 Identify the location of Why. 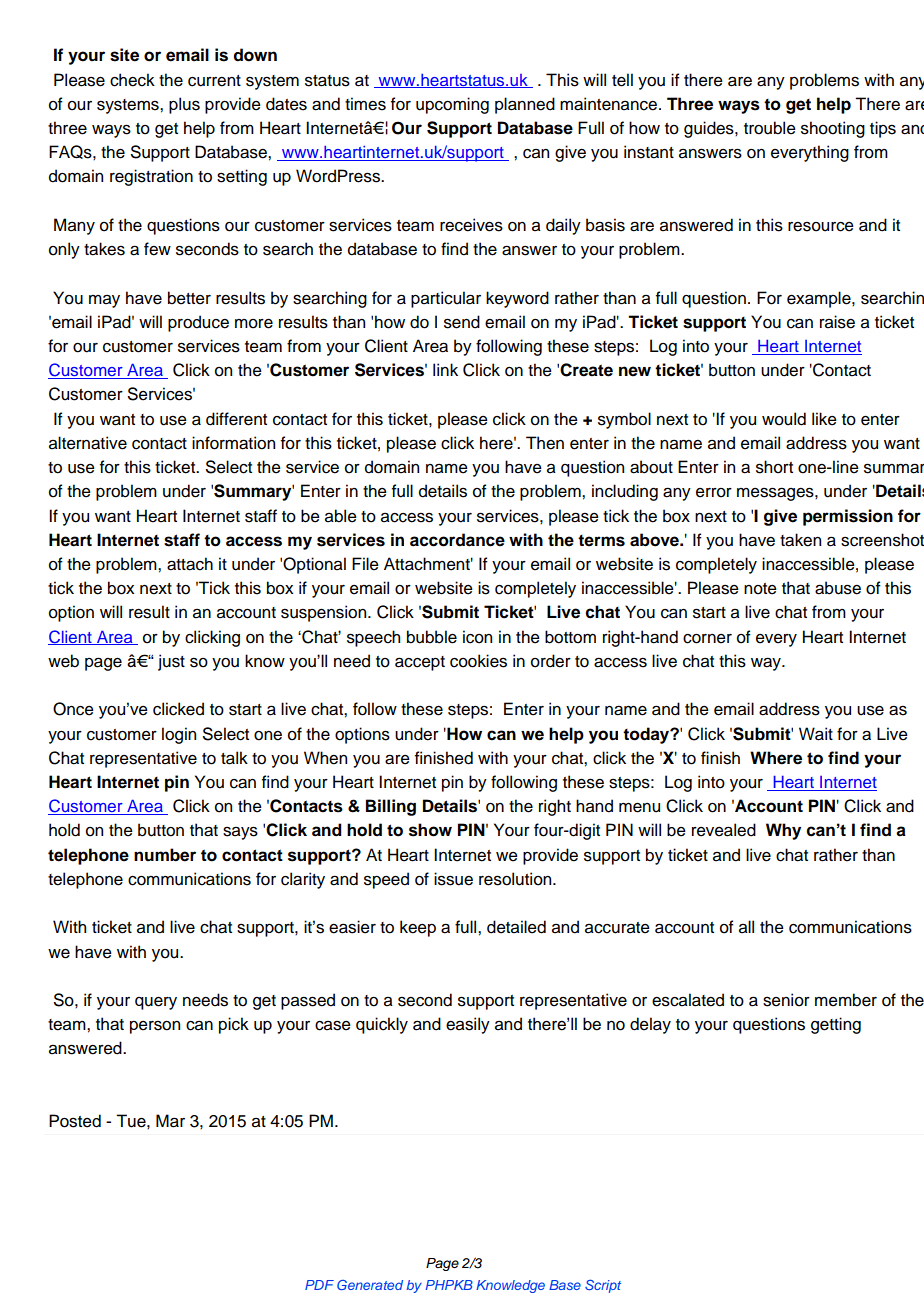
(783, 831).
